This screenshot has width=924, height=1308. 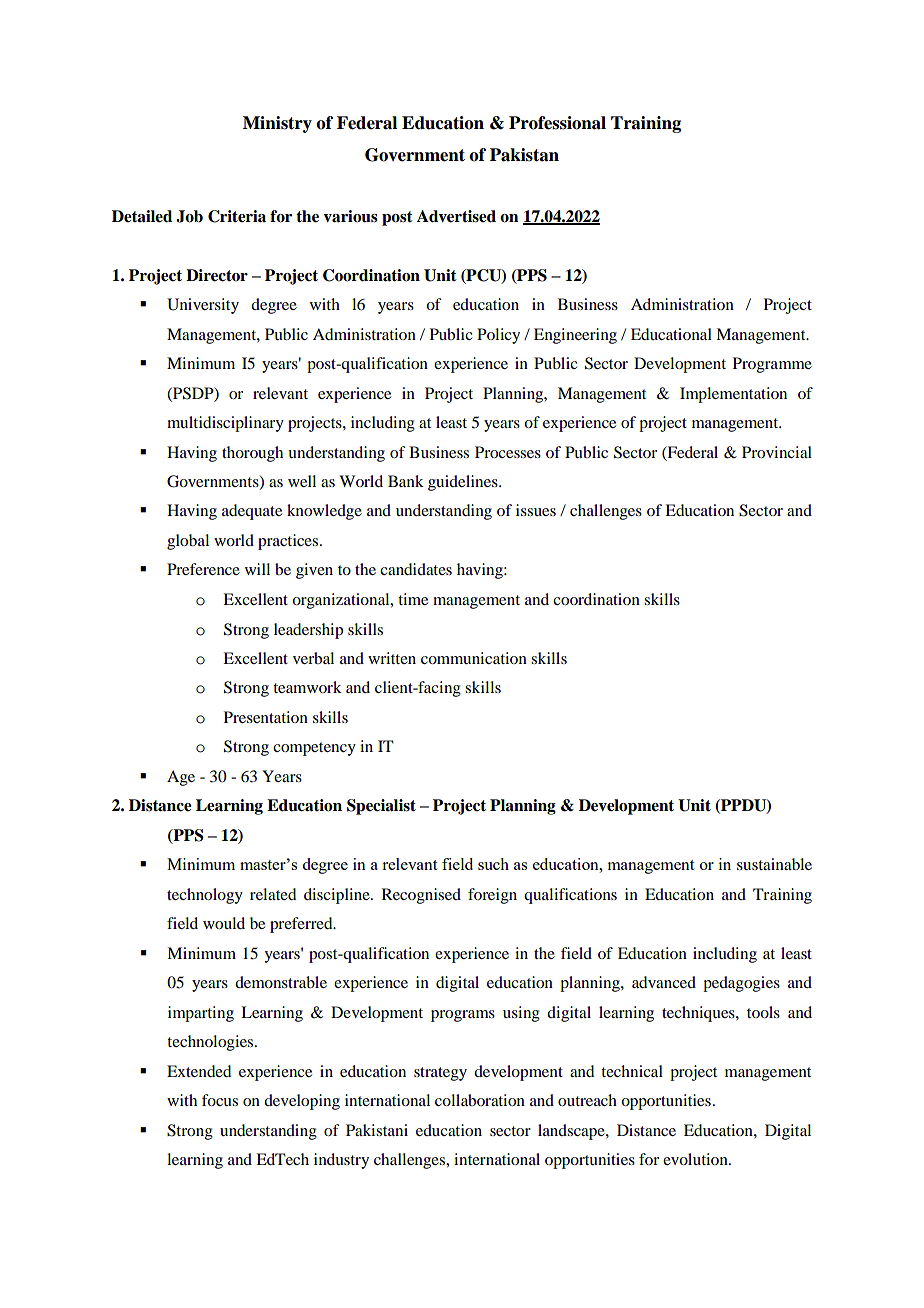 What do you see at coordinates (557, 123) in the screenshot?
I see `Professional` at bounding box center [557, 123].
